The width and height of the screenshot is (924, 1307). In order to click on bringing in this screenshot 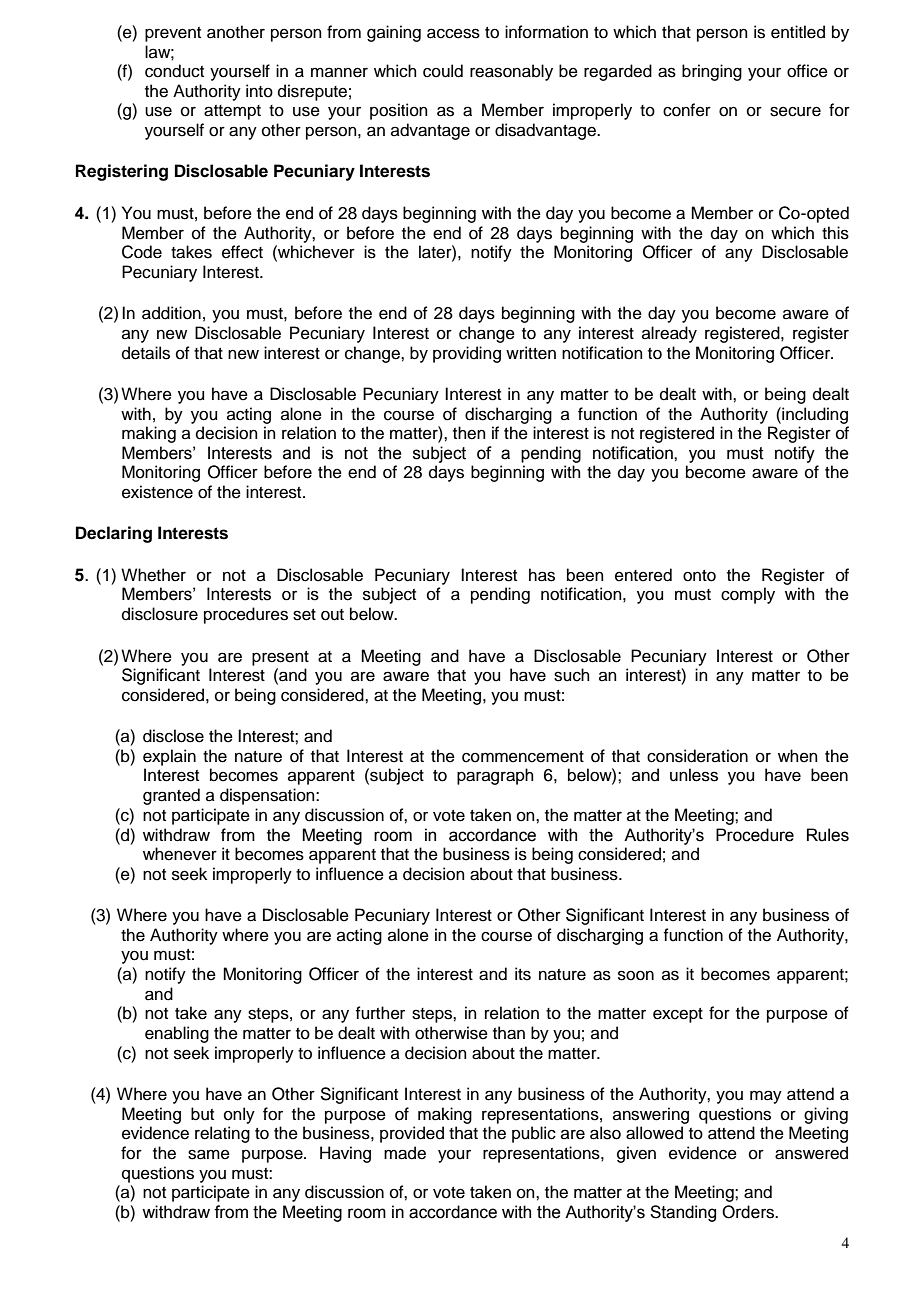, I will do `click(712, 72)`.
